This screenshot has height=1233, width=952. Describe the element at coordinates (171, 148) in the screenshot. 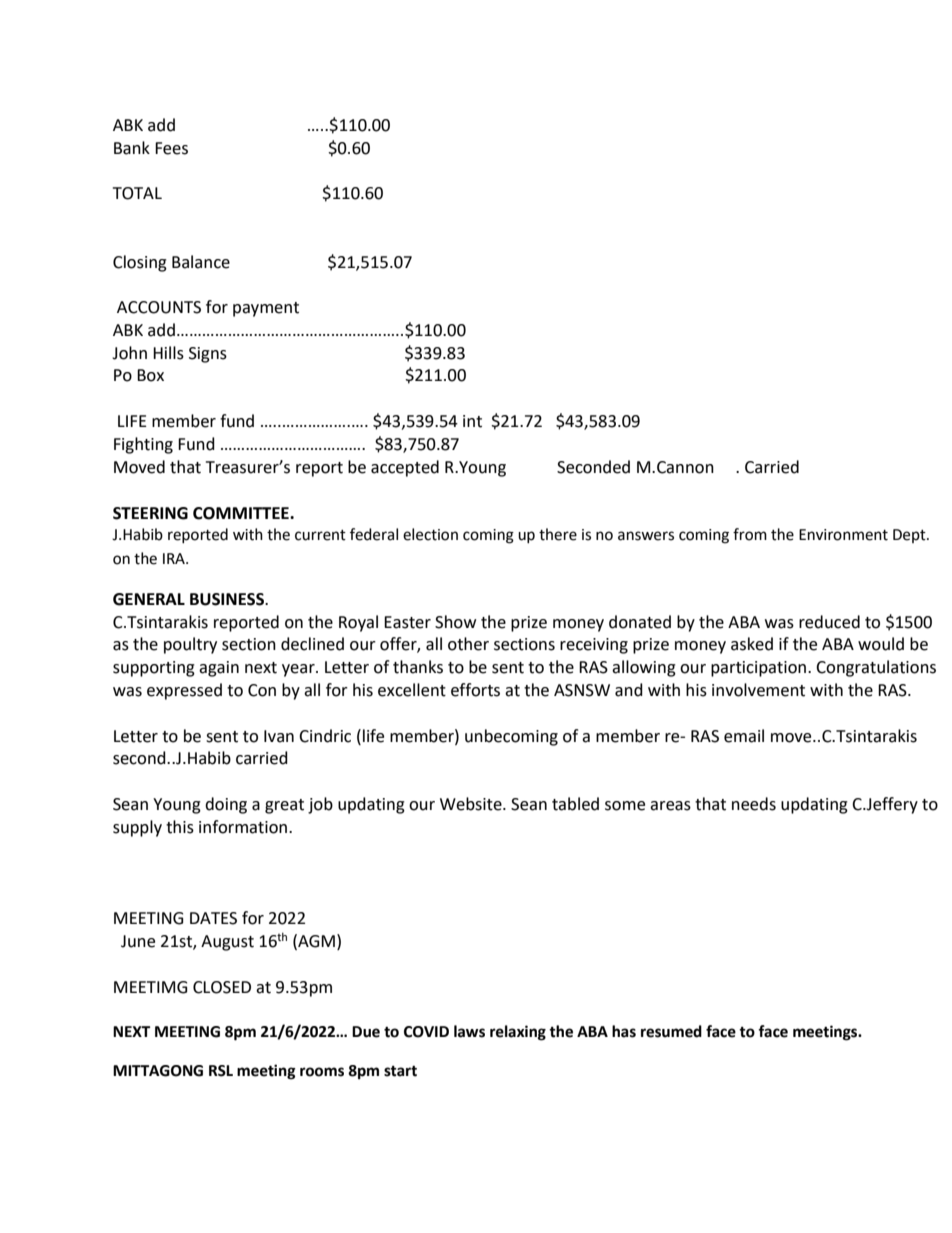

I see `Fees` at that location.
